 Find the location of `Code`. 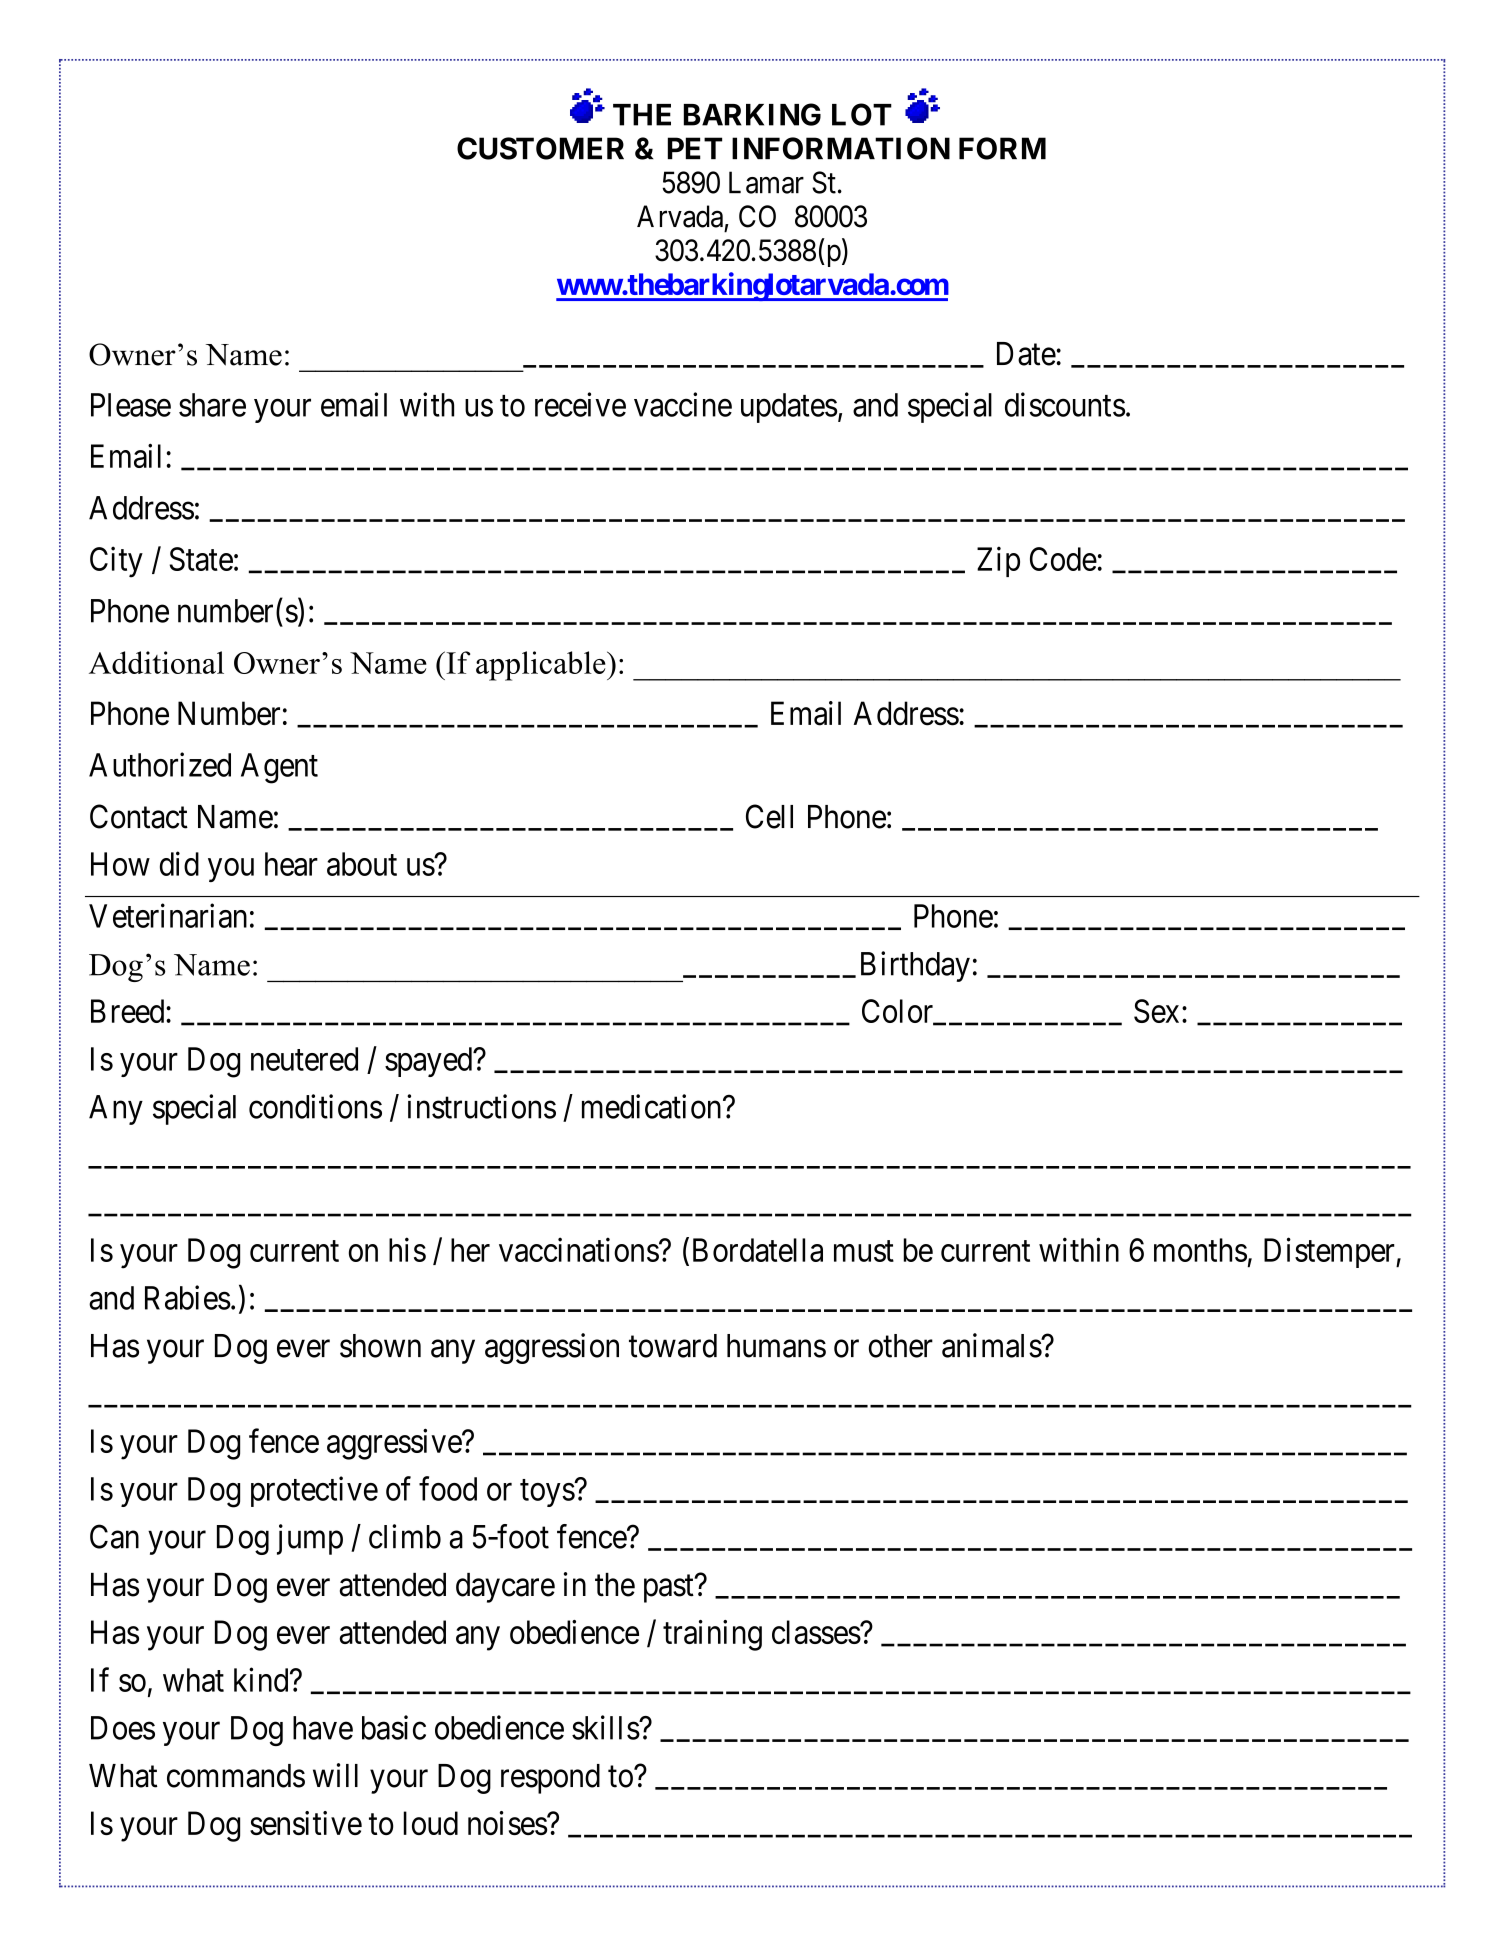

Code is located at coordinates (1063, 559).
